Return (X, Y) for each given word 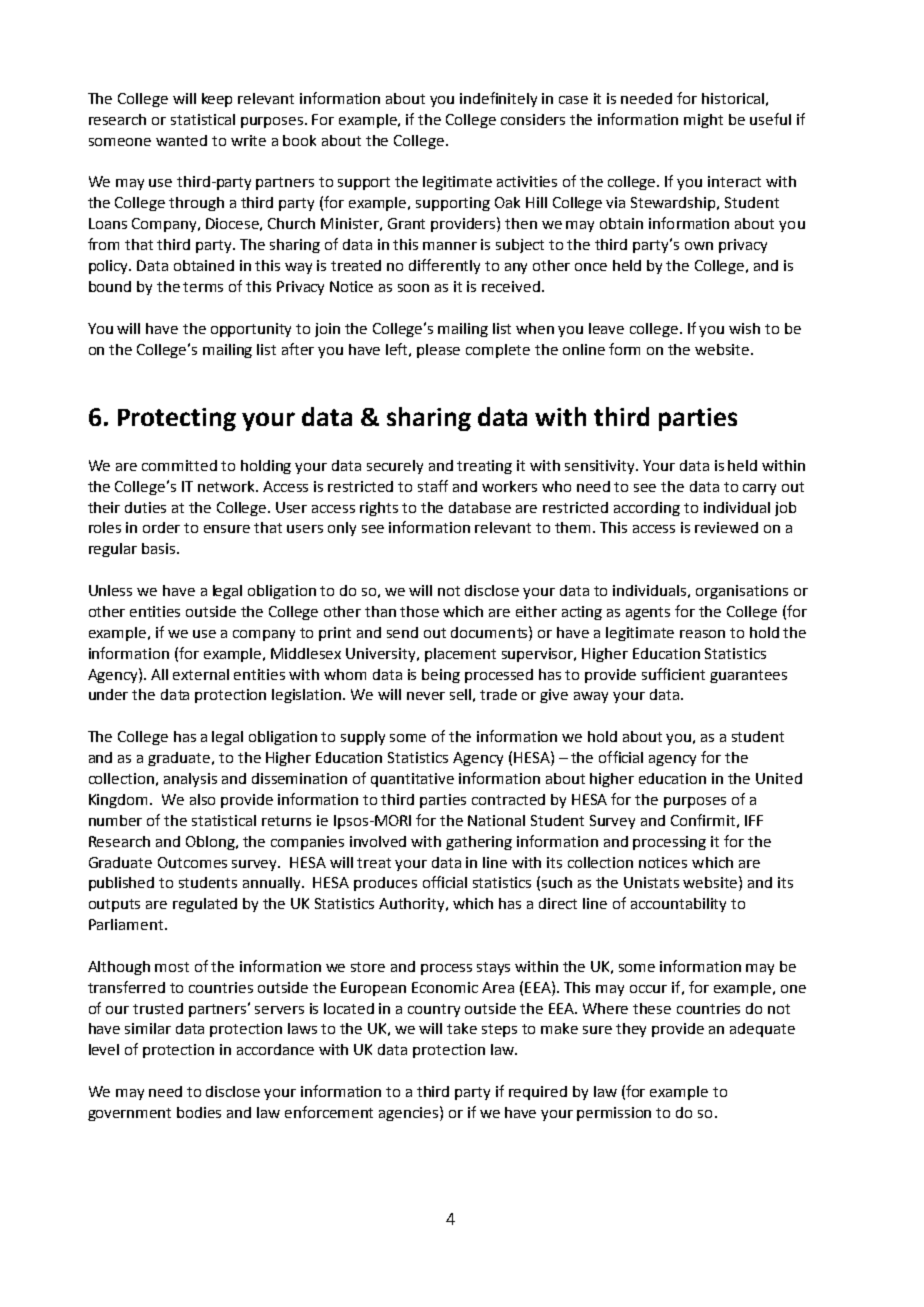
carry (759, 489)
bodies (199, 1112)
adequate (762, 1030)
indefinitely (498, 99)
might (703, 121)
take (462, 1028)
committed (179, 465)
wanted (181, 140)
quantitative (412, 780)
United (779, 778)
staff (433, 486)
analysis (190, 780)
